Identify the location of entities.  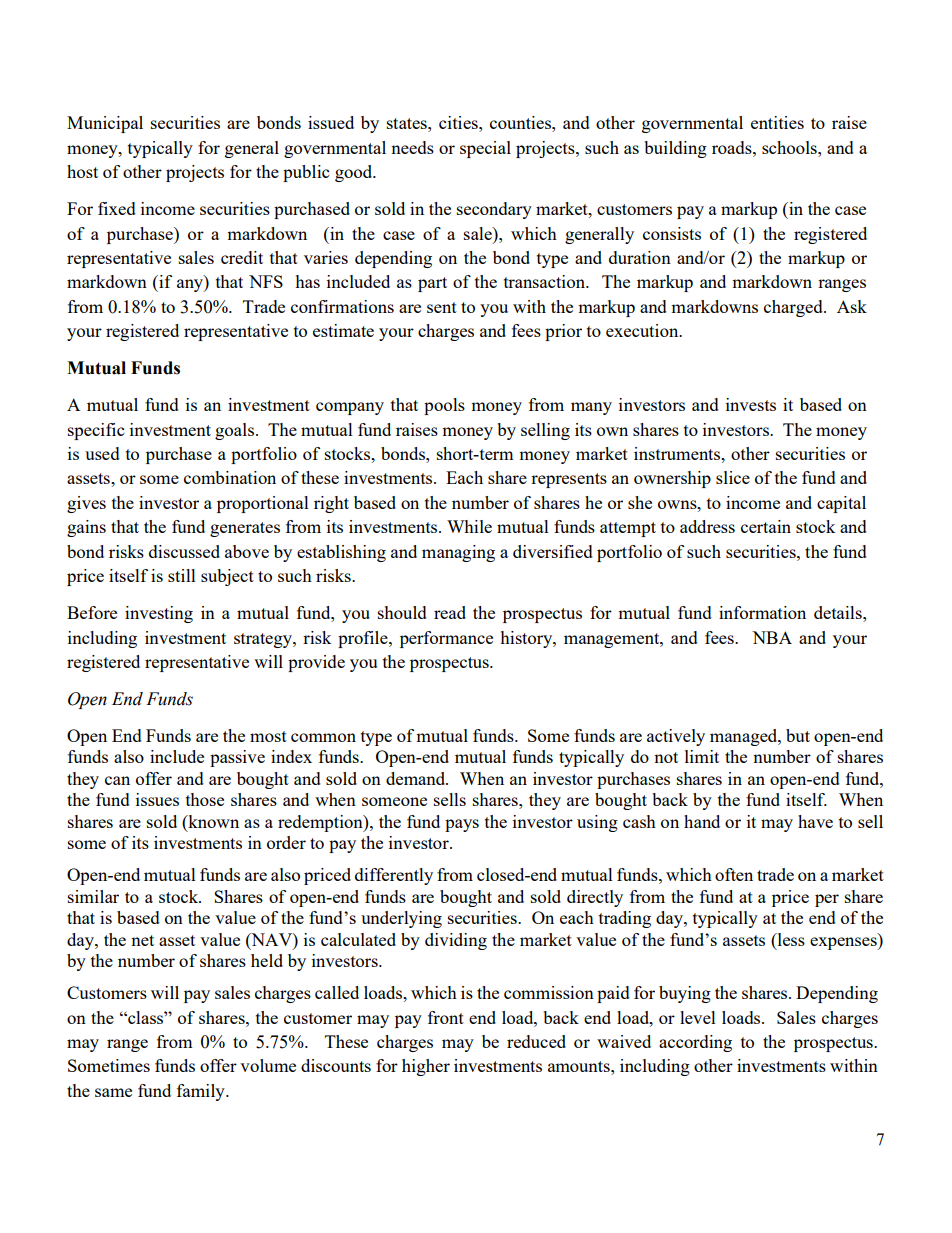
(777, 122).
